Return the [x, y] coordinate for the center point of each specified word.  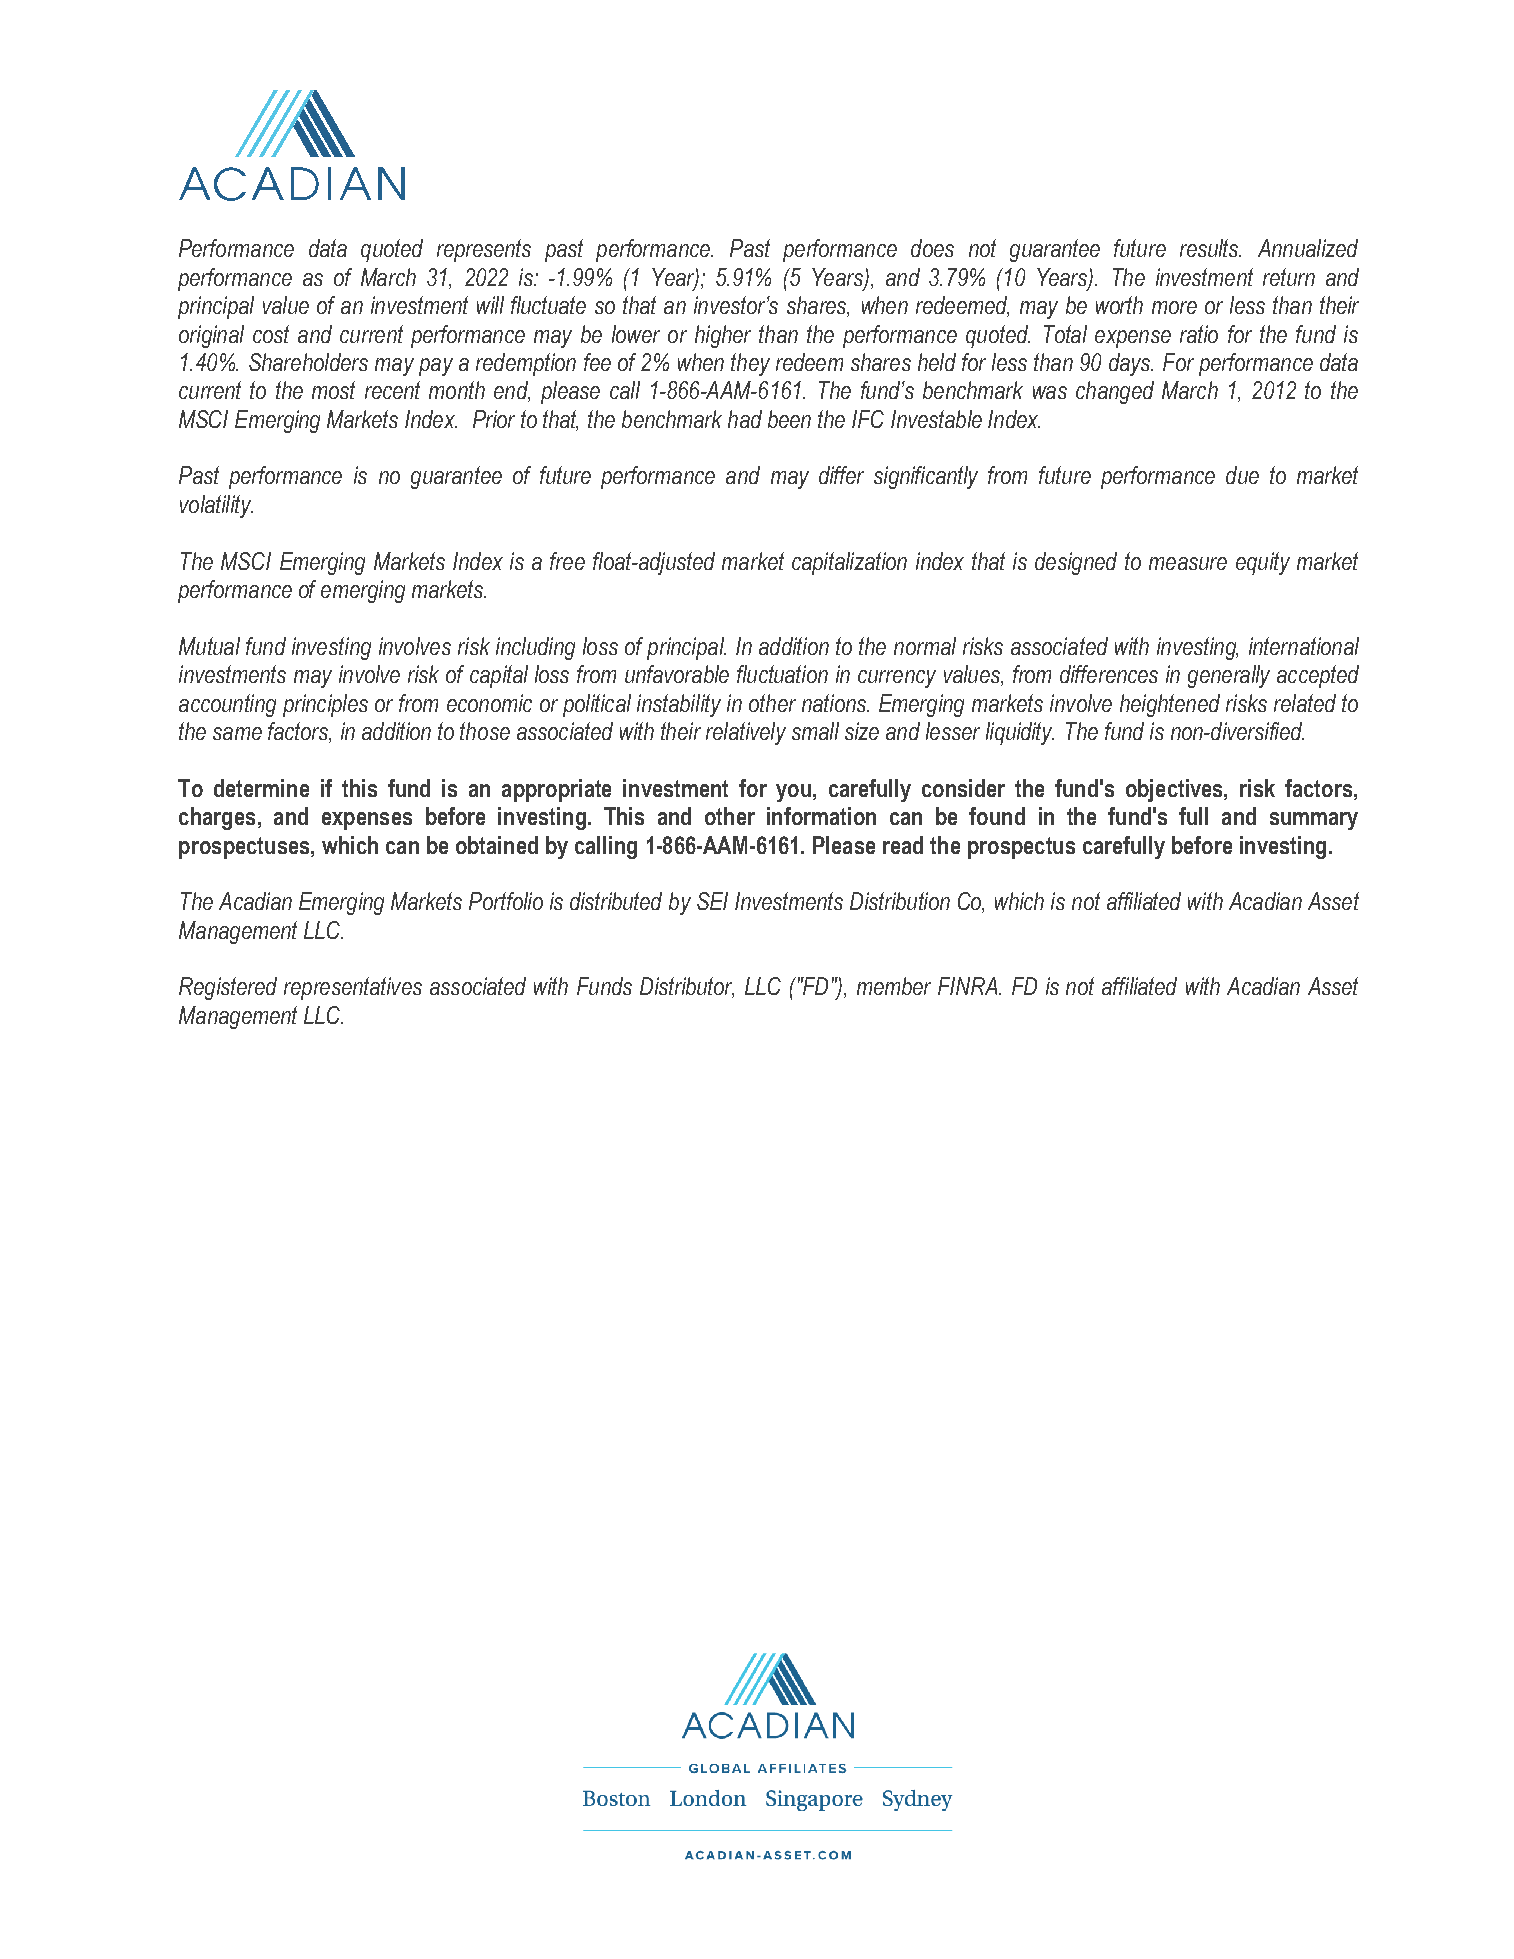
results [1210, 248]
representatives [353, 988]
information [821, 816]
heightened [1170, 705]
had [745, 419]
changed [1115, 392]
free [567, 561]
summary [1314, 821]
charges [217, 818]
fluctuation [782, 674]
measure [1188, 563]
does [932, 248]
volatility [216, 506]
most [333, 390]
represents [484, 250]
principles [325, 705]
